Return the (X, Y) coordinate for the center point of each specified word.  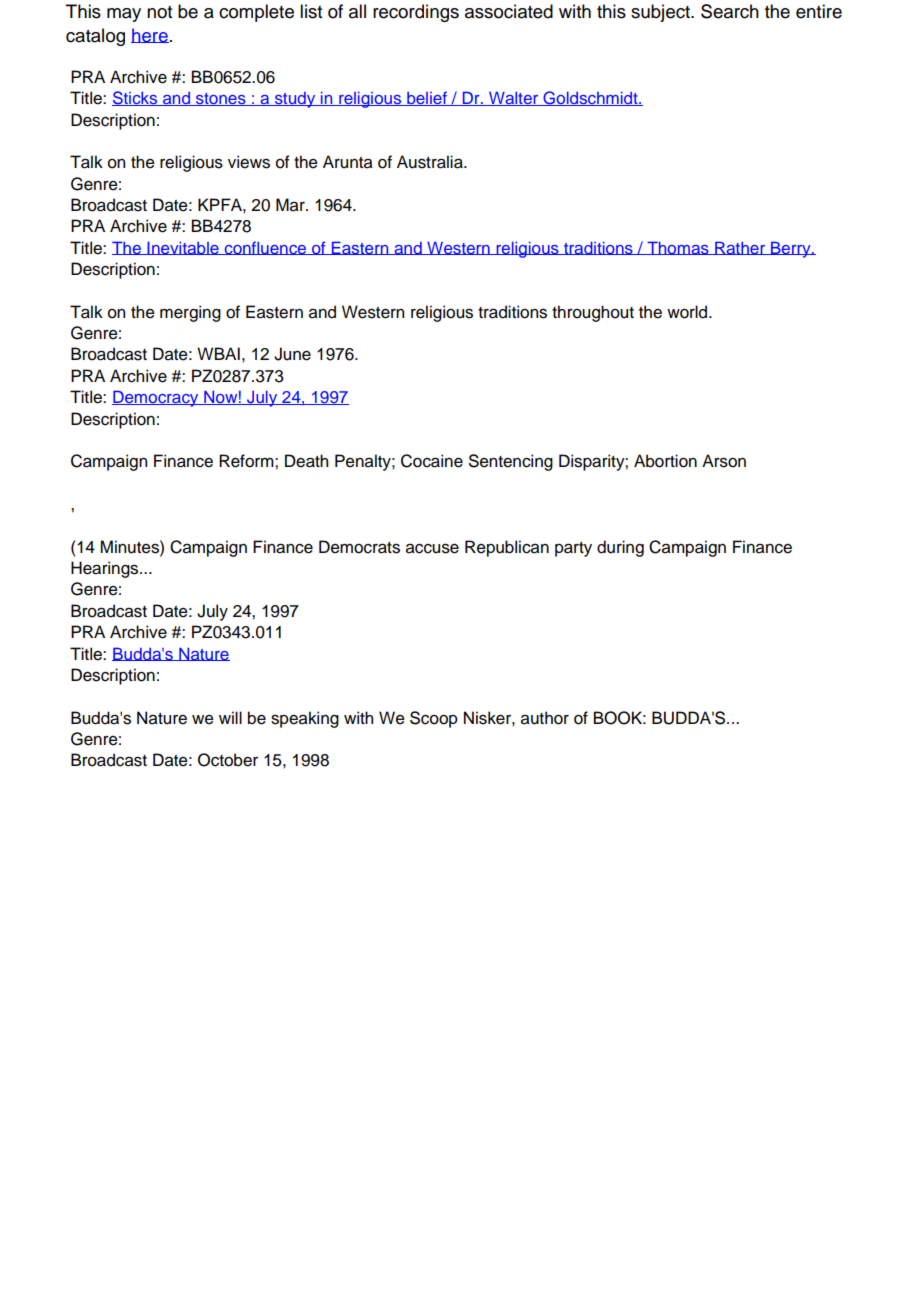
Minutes (130, 547)
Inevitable (183, 248)
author (545, 718)
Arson (724, 461)
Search (730, 11)
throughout (593, 313)
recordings (416, 13)
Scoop (434, 719)
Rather (740, 248)
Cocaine (432, 461)
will (230, 717)
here (150, 35)
